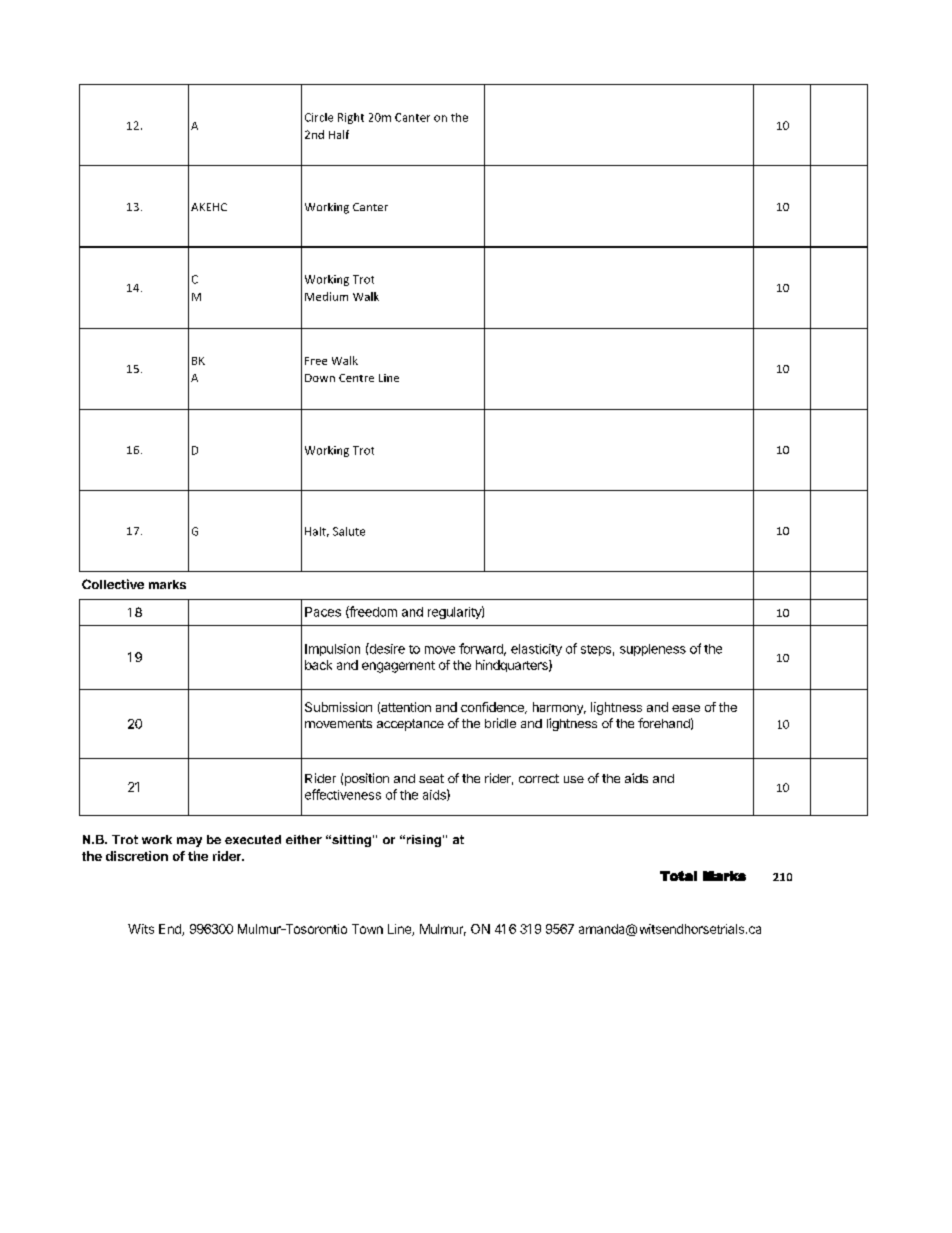 This image has width=952, height=1233. What do you see at coordinates (319, 117) in the image?
I see `Circle` at bounding box center [319, 117].
